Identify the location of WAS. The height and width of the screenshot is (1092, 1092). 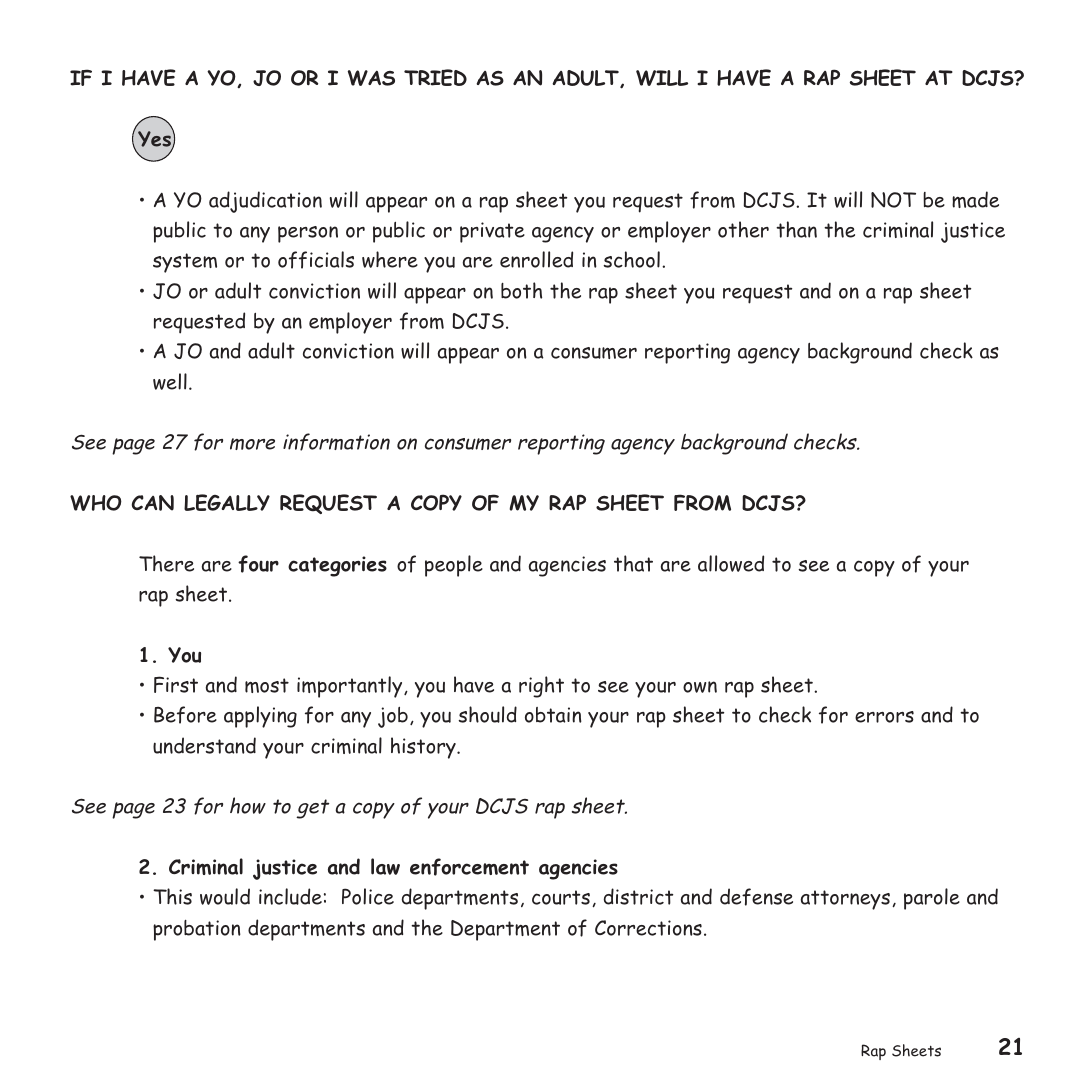
(371, 78).
